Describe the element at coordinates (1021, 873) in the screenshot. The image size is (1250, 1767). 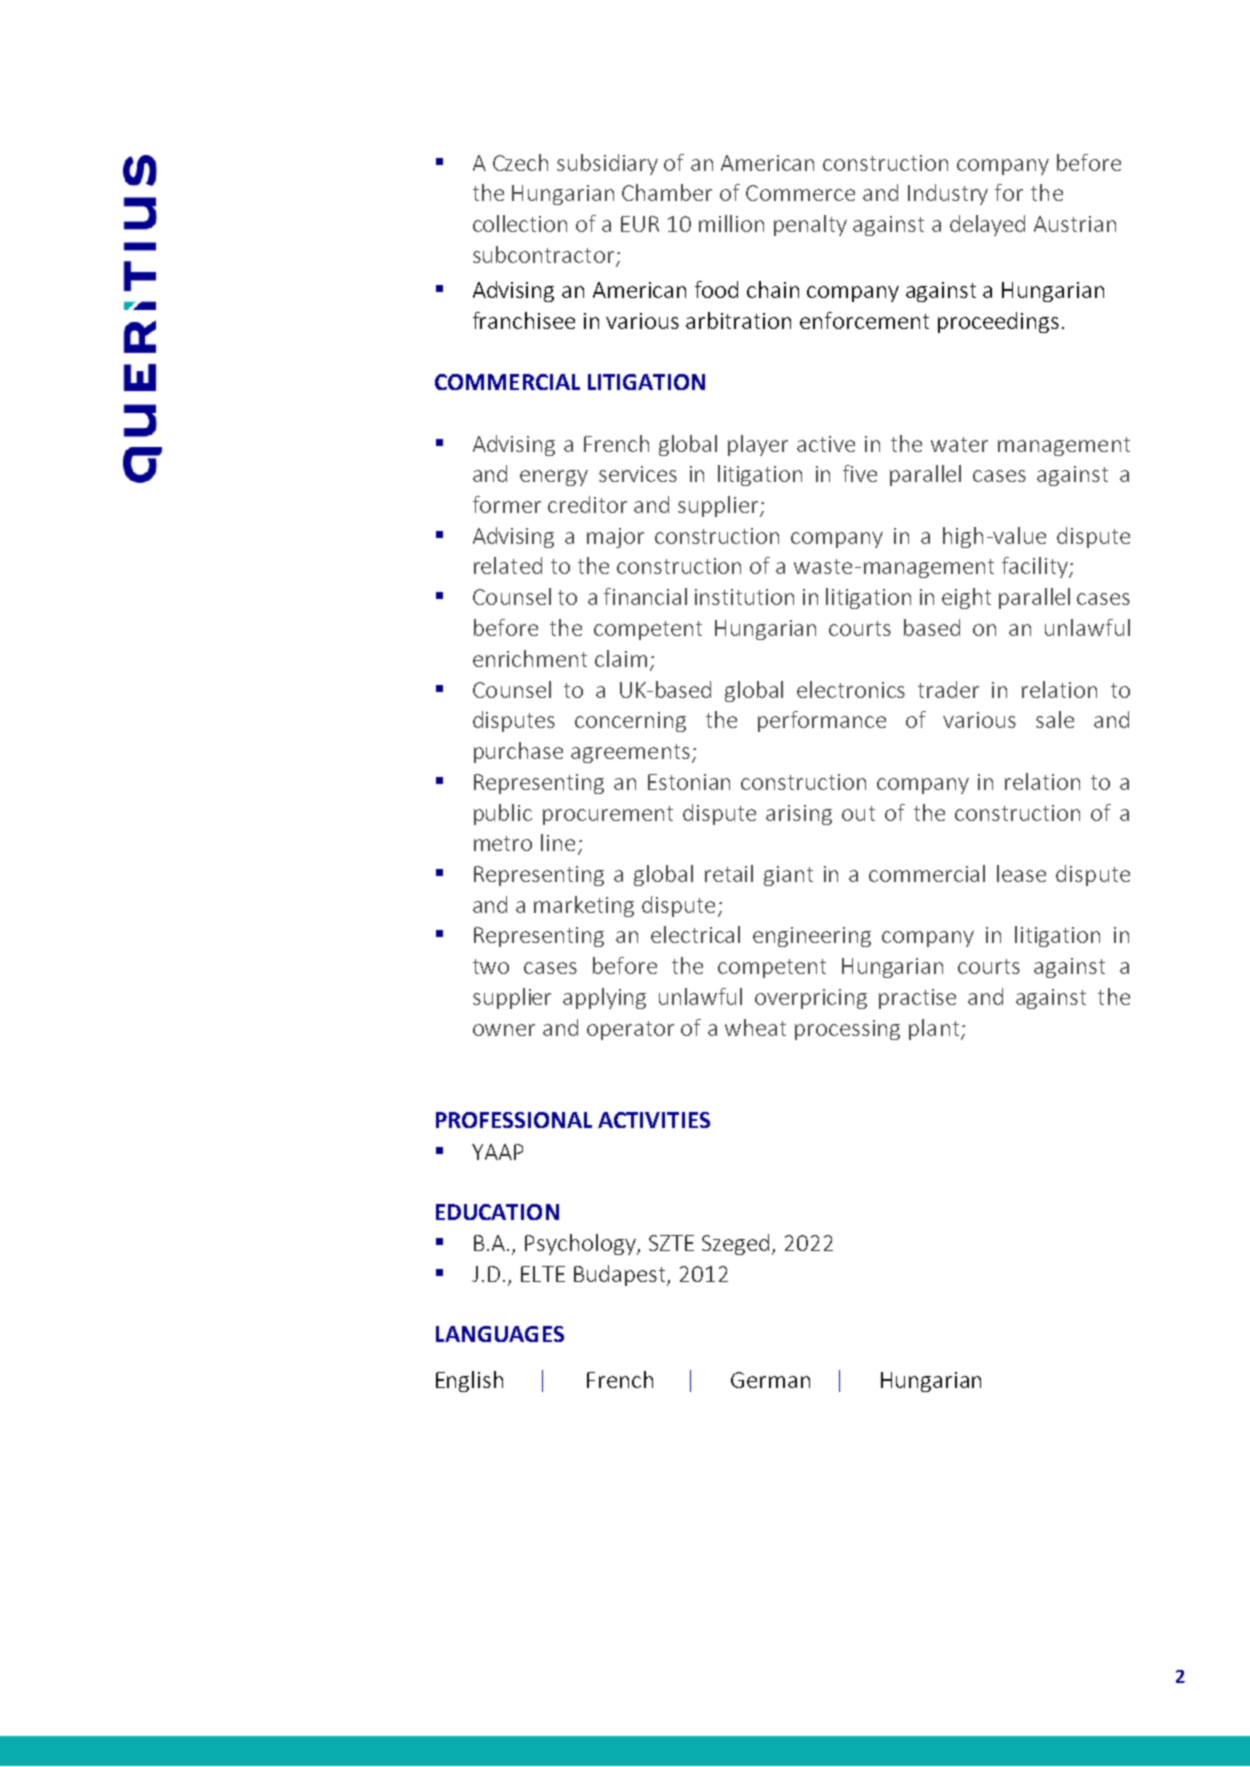
I see `lease` at that location.
